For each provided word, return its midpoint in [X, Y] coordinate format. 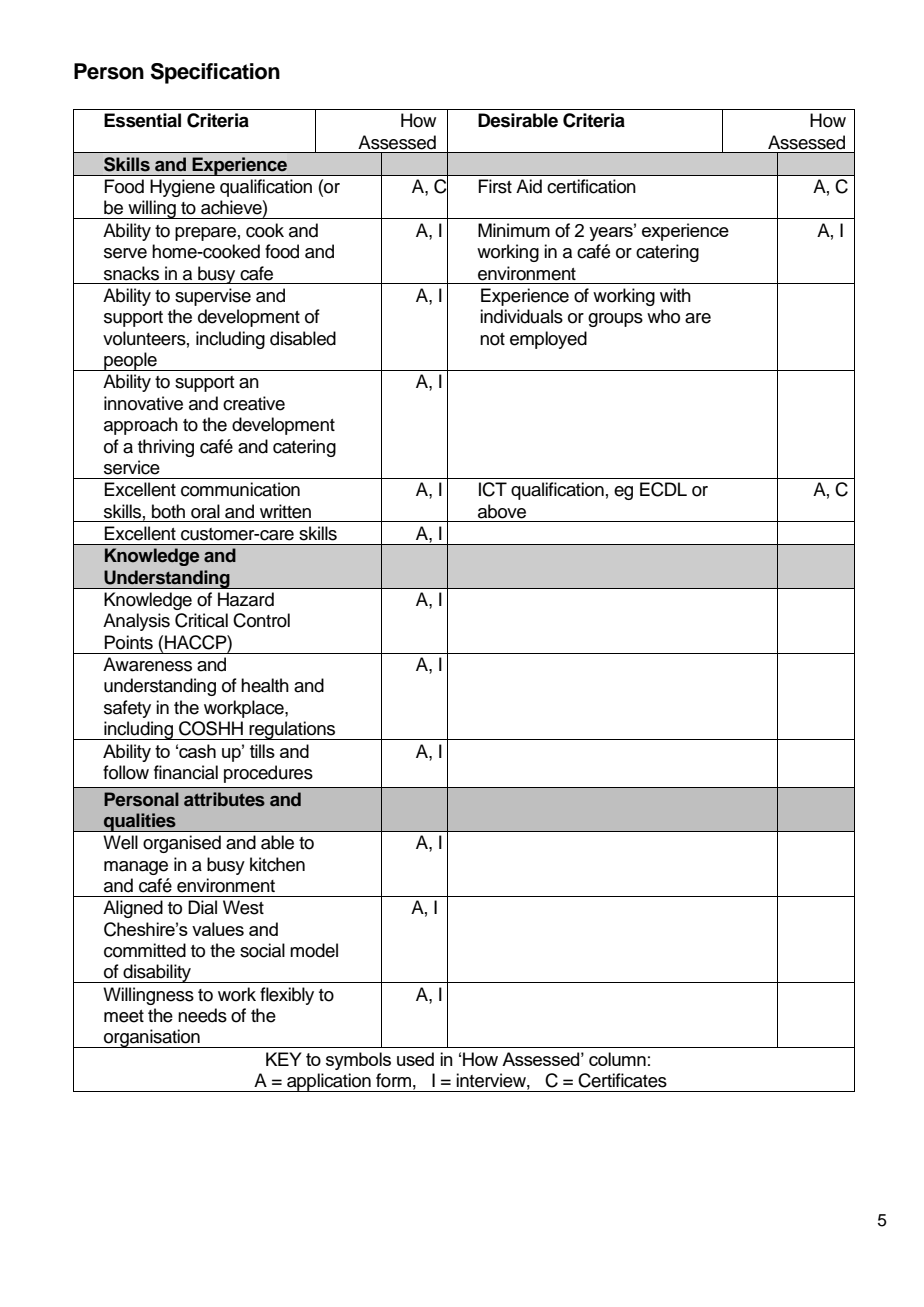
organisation [152, 1038]
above [502, 511]
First [495, 186]
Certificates [622, 1080]
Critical [201, 620]
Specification [215, 73]
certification [591, 186]
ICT [493, 489]
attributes [224, 799]
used [415, 1059]
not [492, 339]
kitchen [277, 864]
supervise [213, 297]
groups [615, 320]
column [617, 1059]
